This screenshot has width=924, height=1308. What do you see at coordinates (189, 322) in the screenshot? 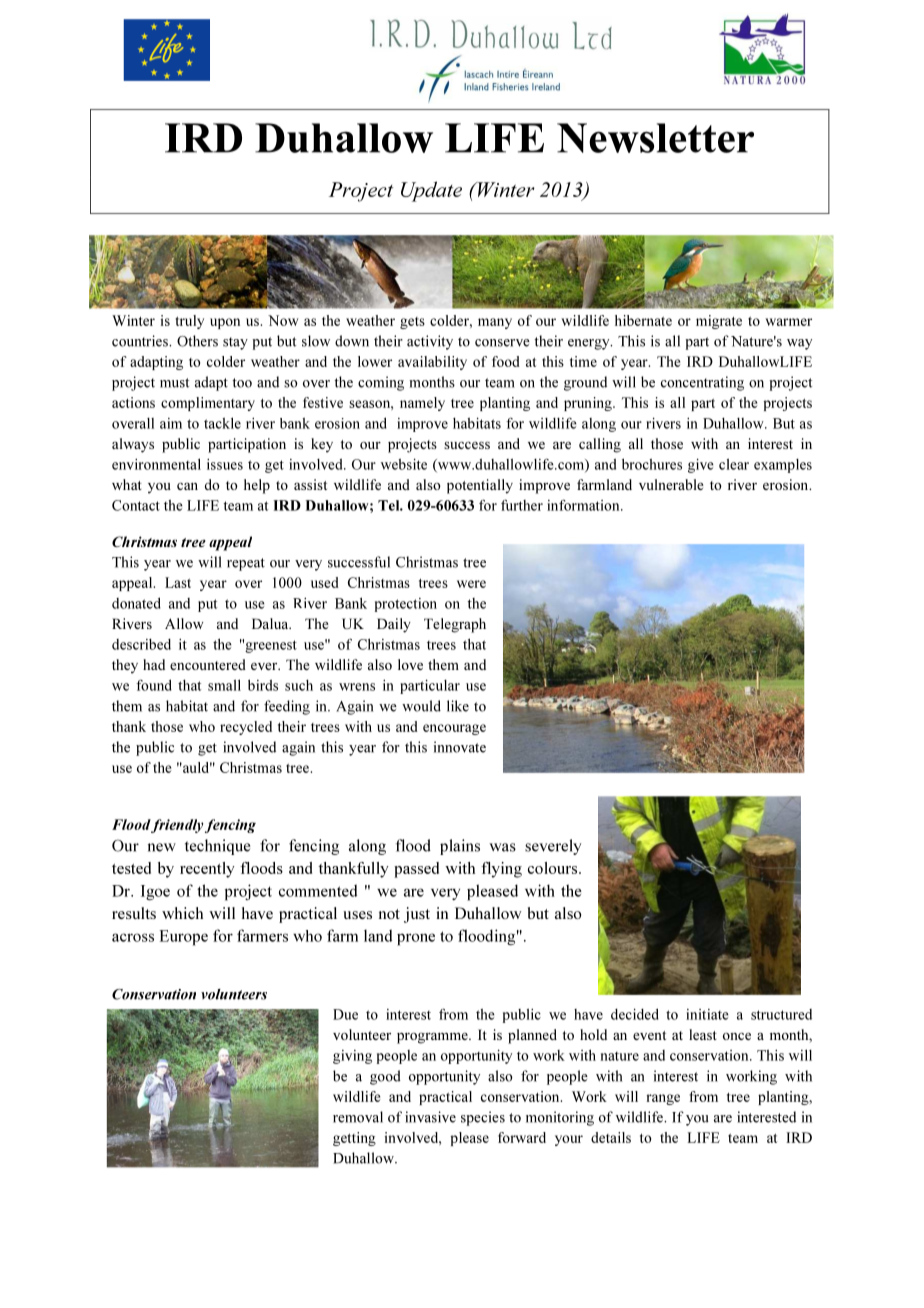
I see `truly` at bounding box center [189, 322].
